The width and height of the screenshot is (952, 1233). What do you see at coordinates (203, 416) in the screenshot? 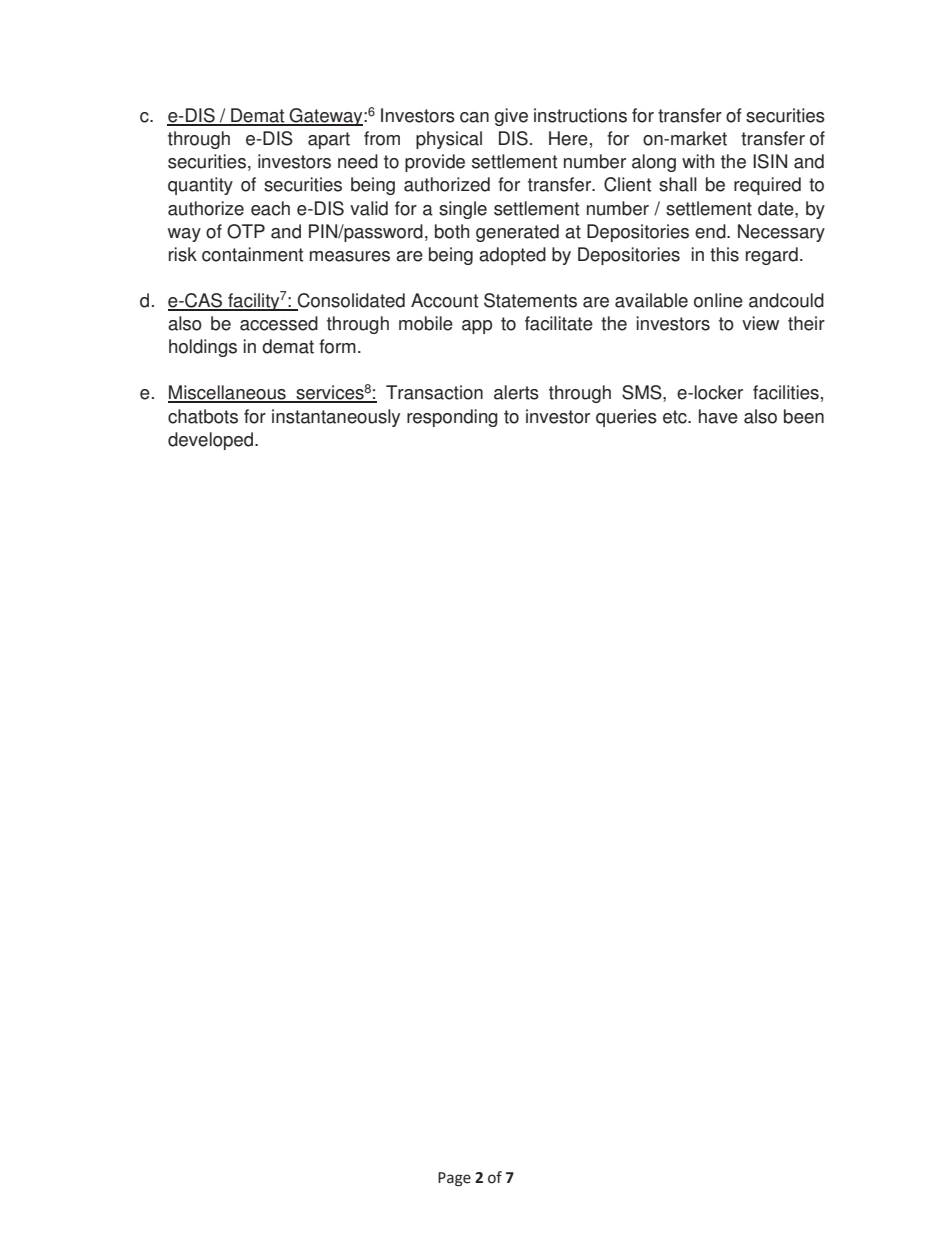
I see `chatbots` at bounding box center [203, 416].
